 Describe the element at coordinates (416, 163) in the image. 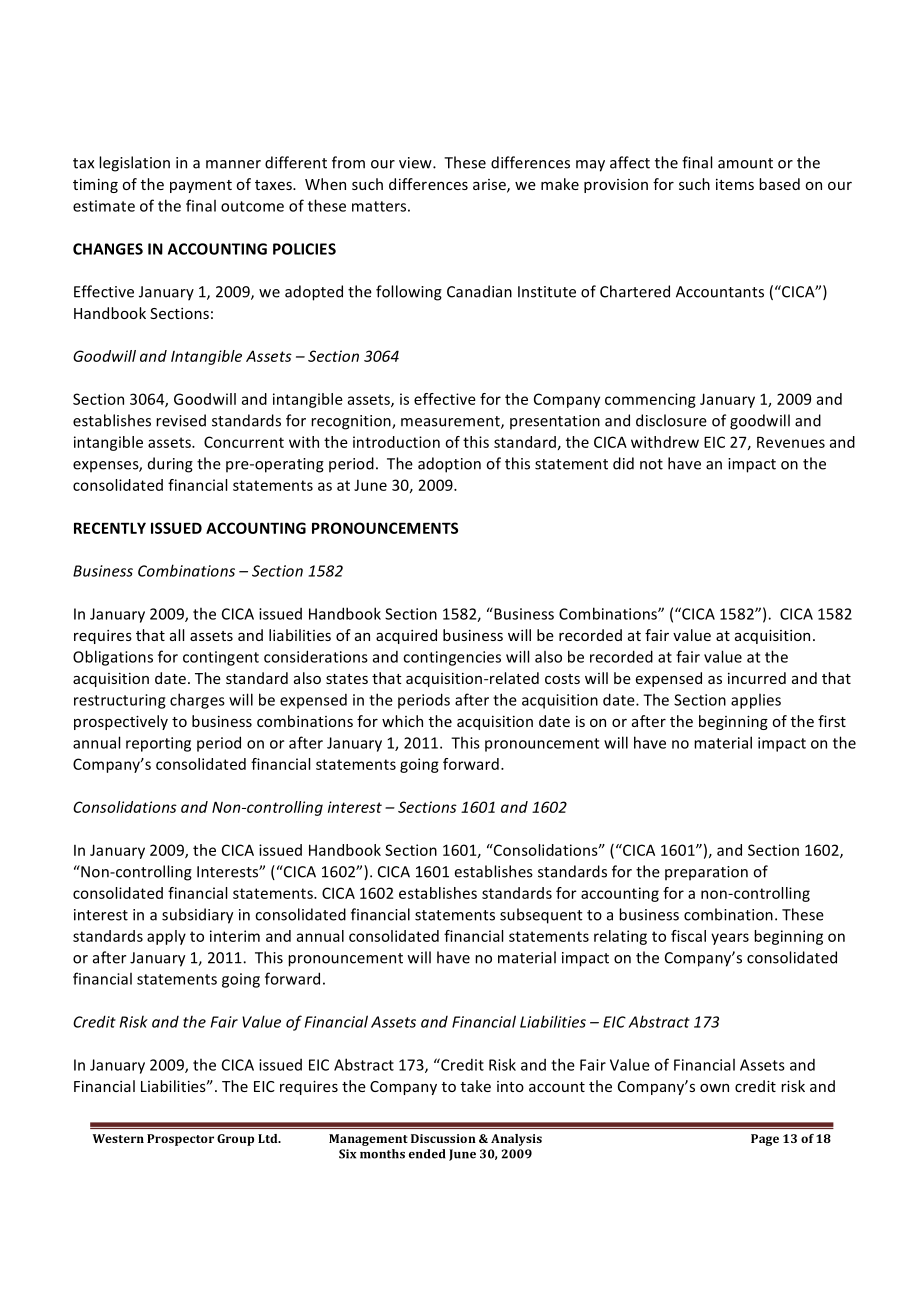

I see `view` at that location.
